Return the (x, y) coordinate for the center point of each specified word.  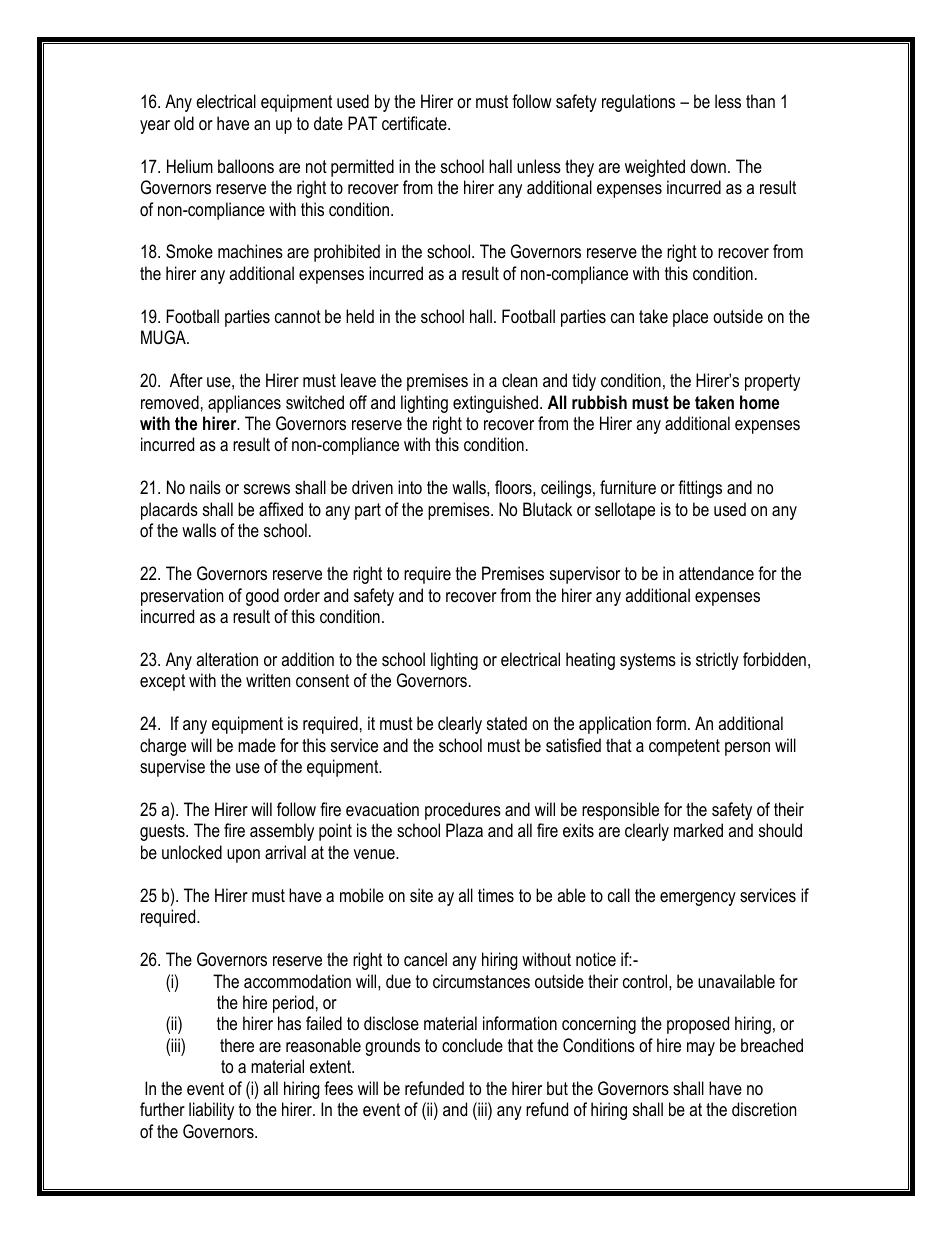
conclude (472, 1045)
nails (205, 487)
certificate (415, 123)
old (184, 123)
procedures (463, 811)
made (257, 745)
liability (211, 1111)
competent (684, 747)
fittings (700, 489)
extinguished (495, 404)
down (708, 166)
